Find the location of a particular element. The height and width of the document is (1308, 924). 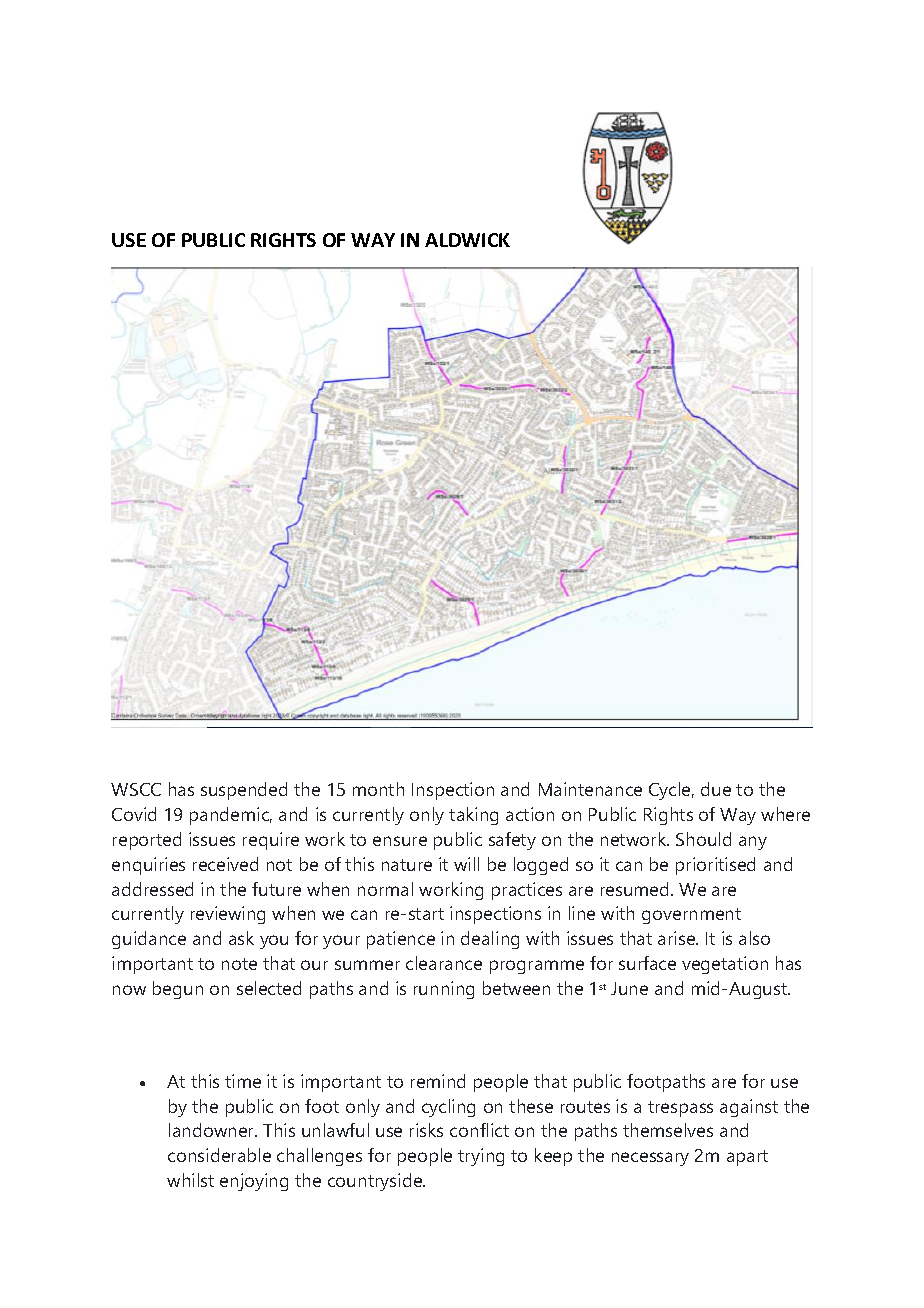

remind is located at coordinates (438, 1081).
